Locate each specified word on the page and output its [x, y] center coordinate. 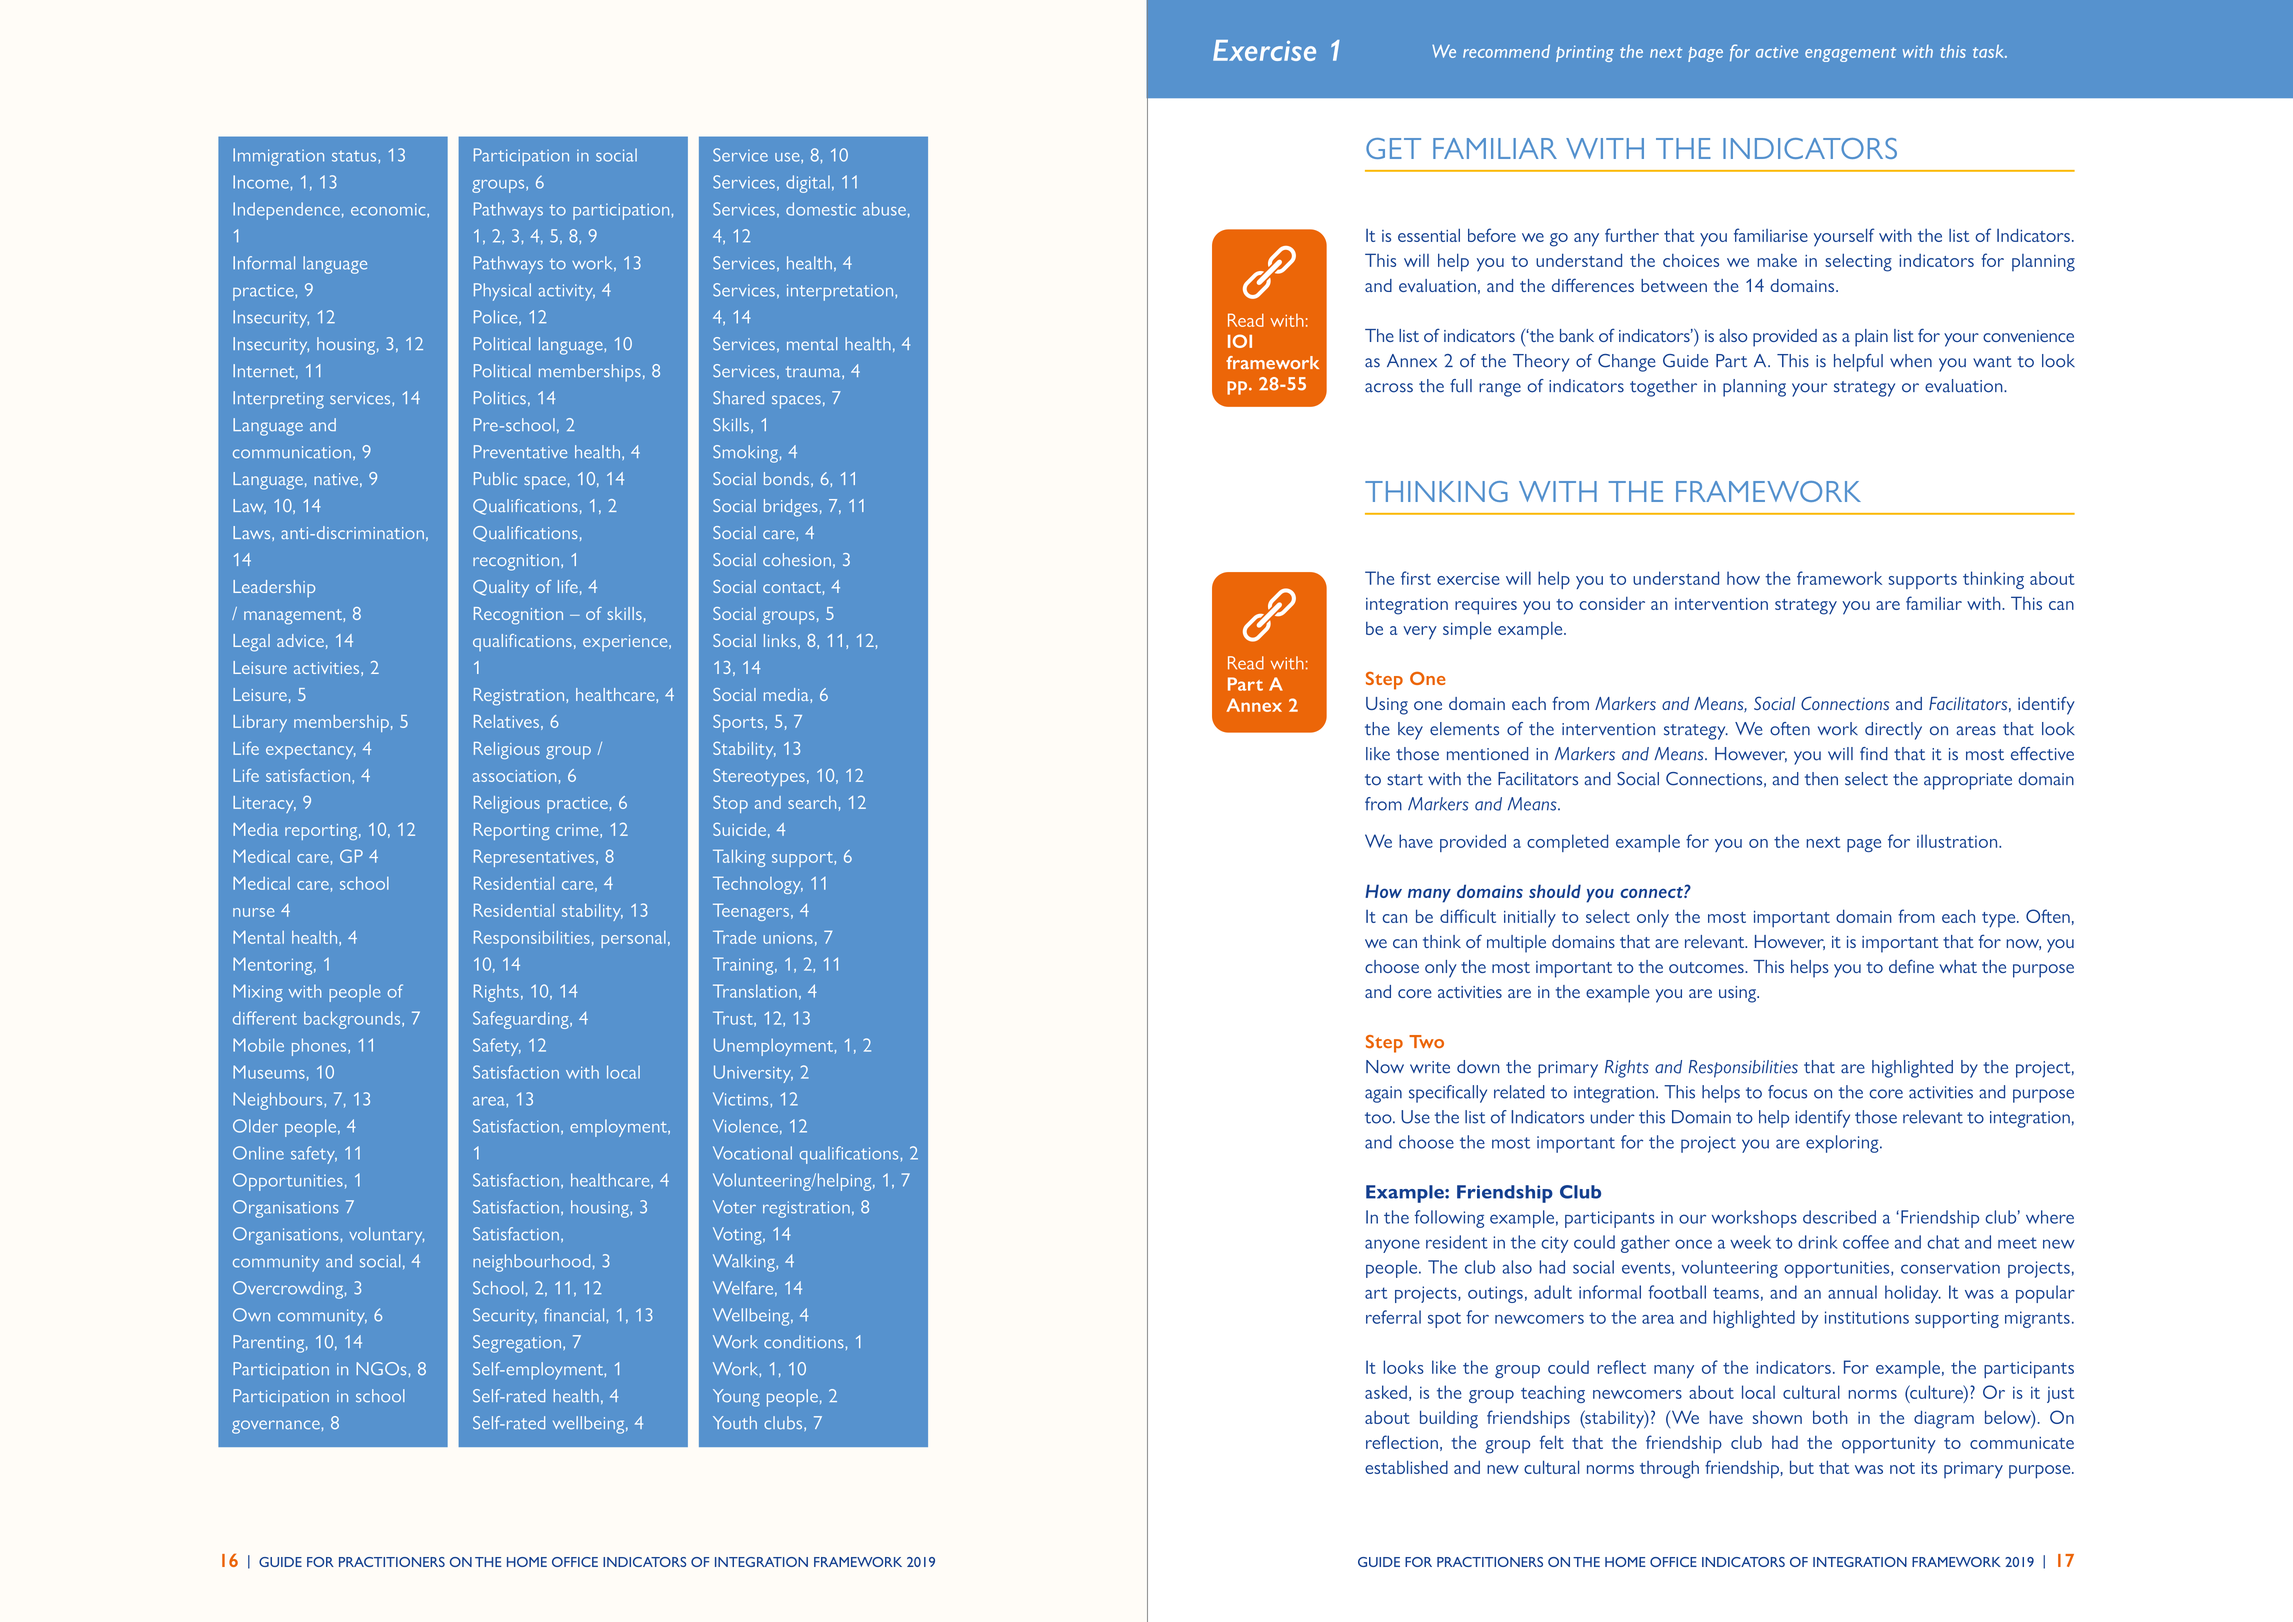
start [1405, 780]
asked [1386, 1392]
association [514, 776]
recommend [1506, 51]
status [355, 156]
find [1874, 753]
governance [276, 1427]
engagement [1850, 54]
